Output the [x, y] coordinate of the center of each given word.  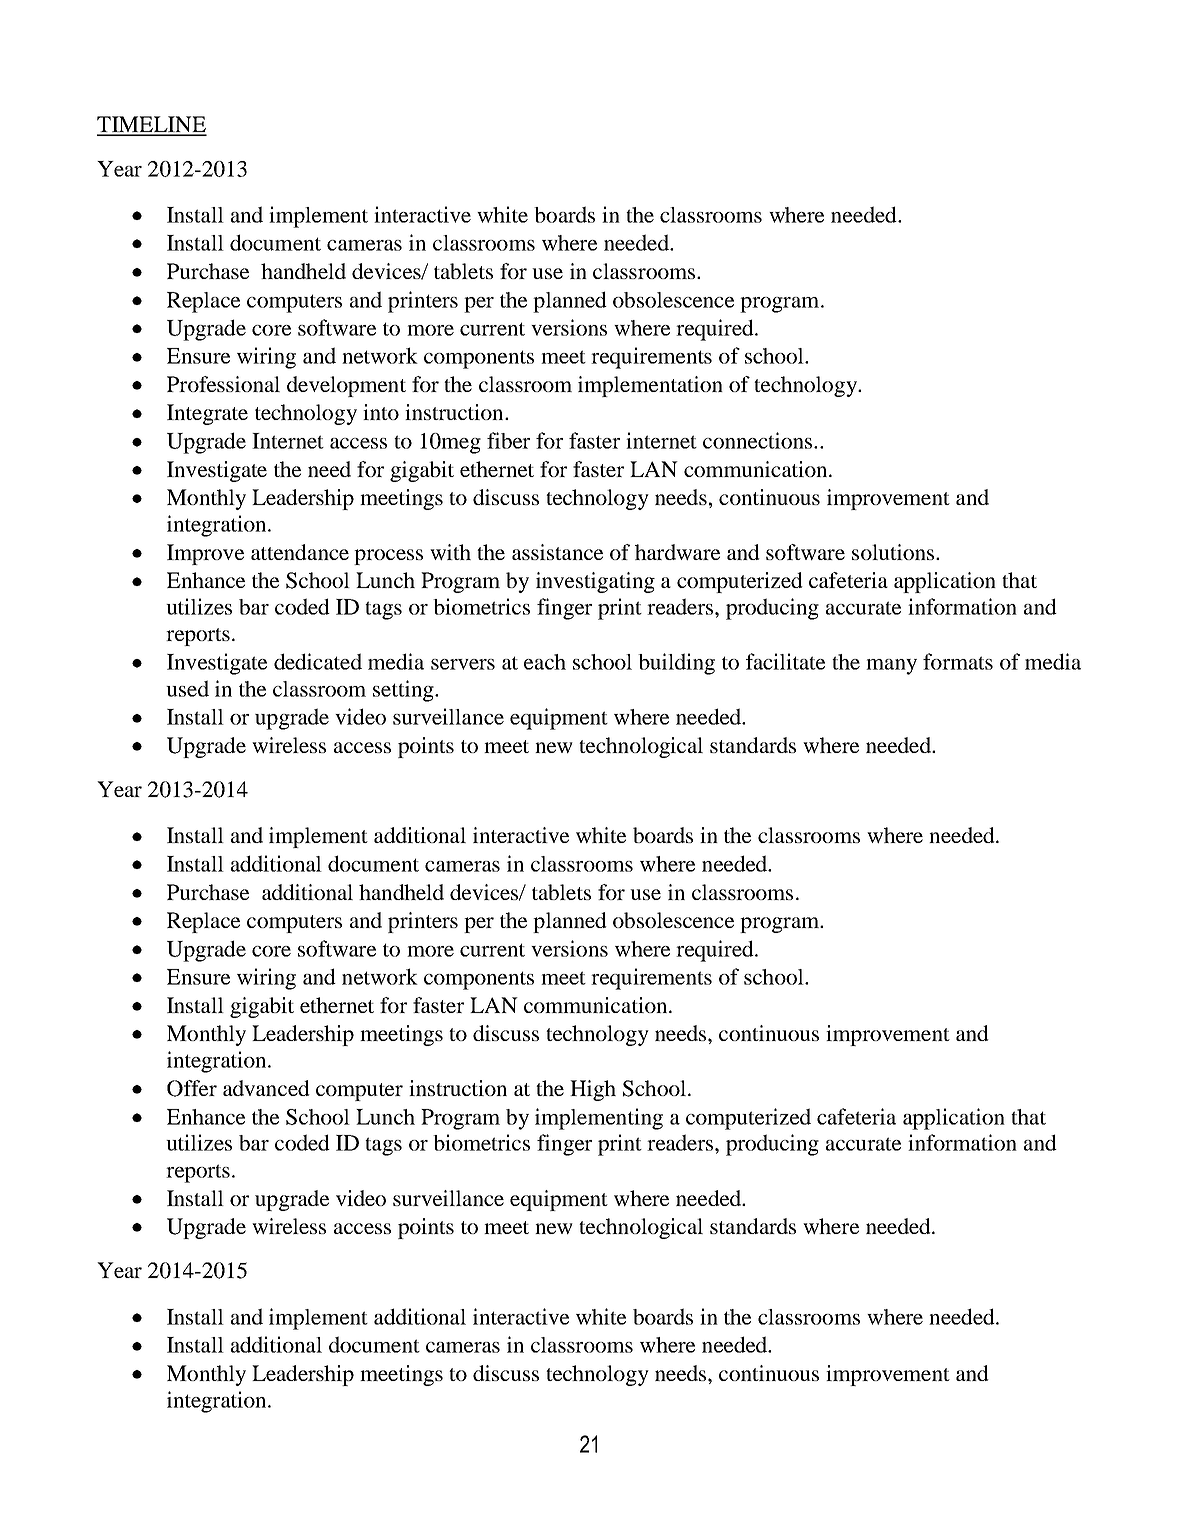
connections [759, 440]
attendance [300, 552]
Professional [223, 384]
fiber [508, 440]
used [187, 688]
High [593, 1090]
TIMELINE [152, 125]
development [346, 386]
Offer [192, 1088]
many [891, 667]
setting [404, 691]
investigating [595, 582]
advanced [266, 1088]
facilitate [785, 661]
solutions [894, 552]
